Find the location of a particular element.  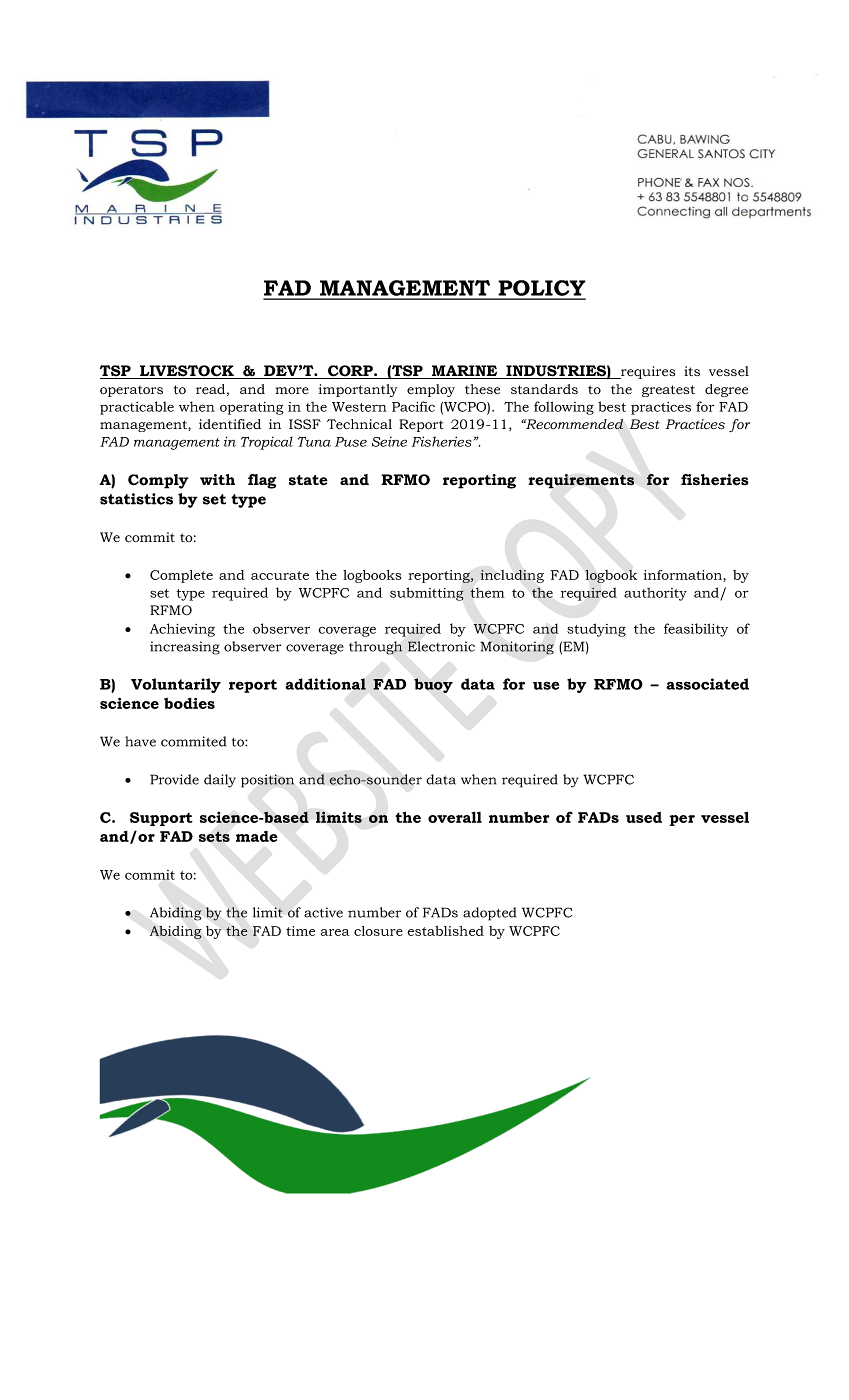

LIVESTOCK is located at coordinates (187, 372).
